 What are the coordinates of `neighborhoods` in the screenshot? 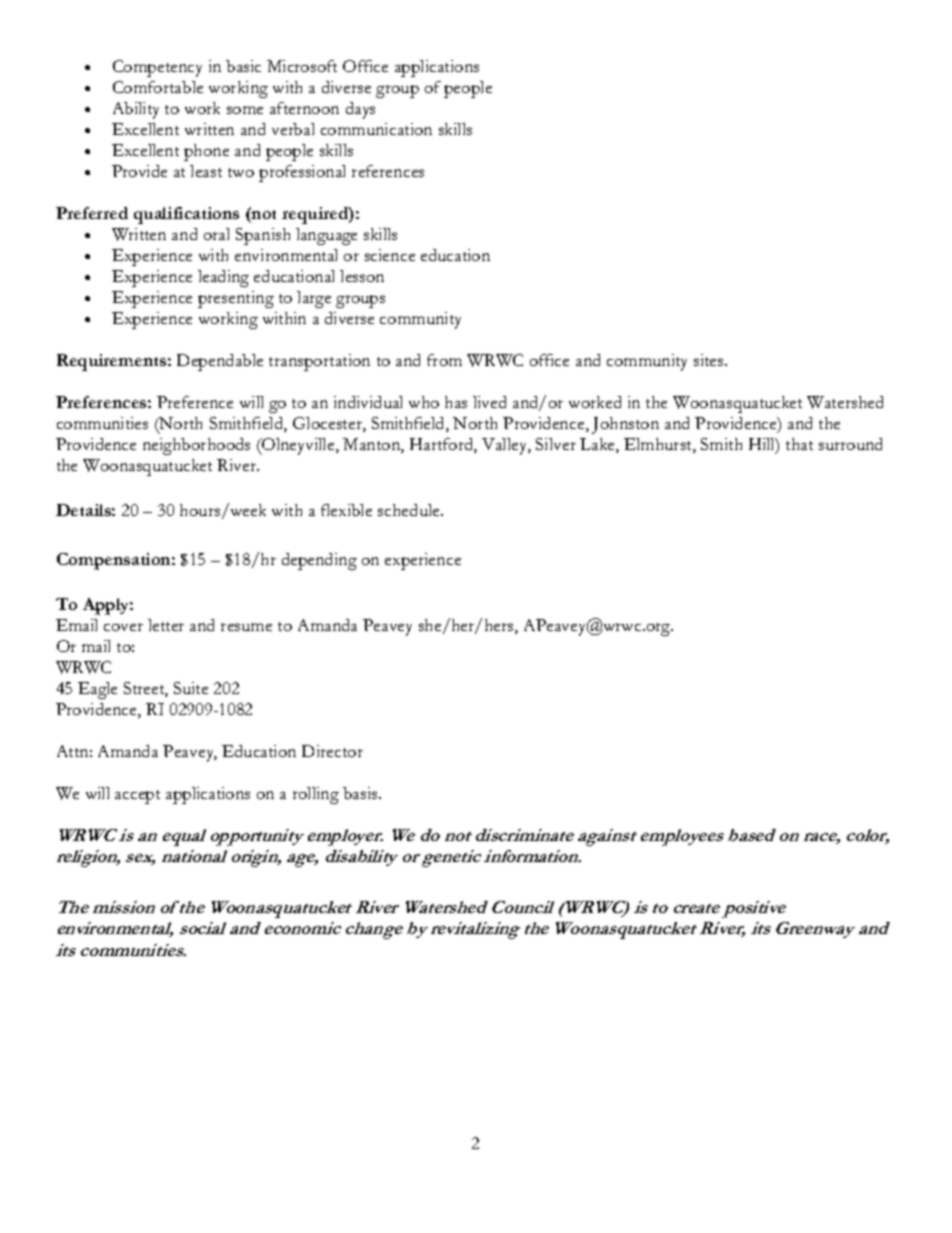 It's located at (196, 446).
